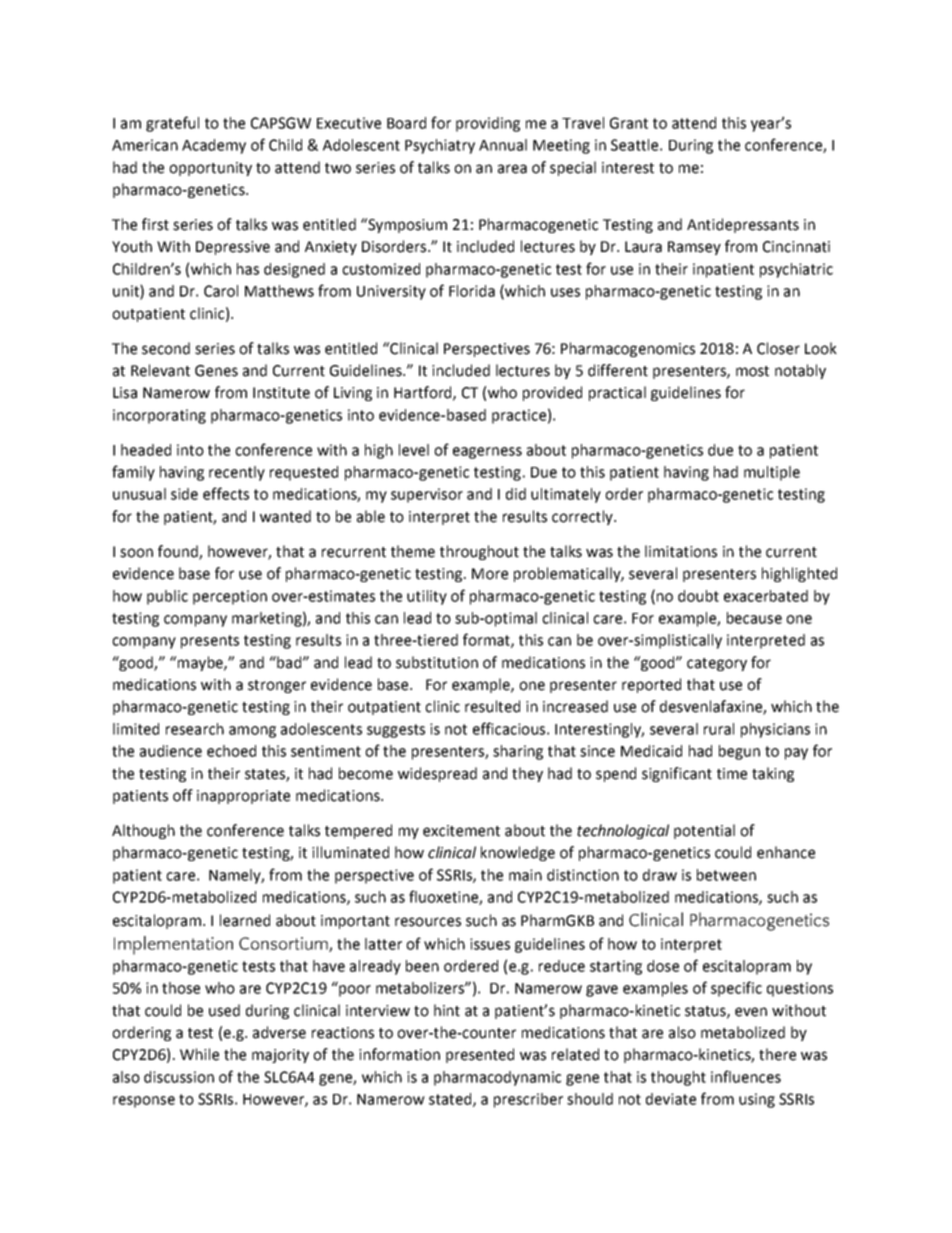 This image has height=1233, width=952. What do you see at coordinates (427, 597) in the image?
I see `utility` at bounding box center [427, 597].
